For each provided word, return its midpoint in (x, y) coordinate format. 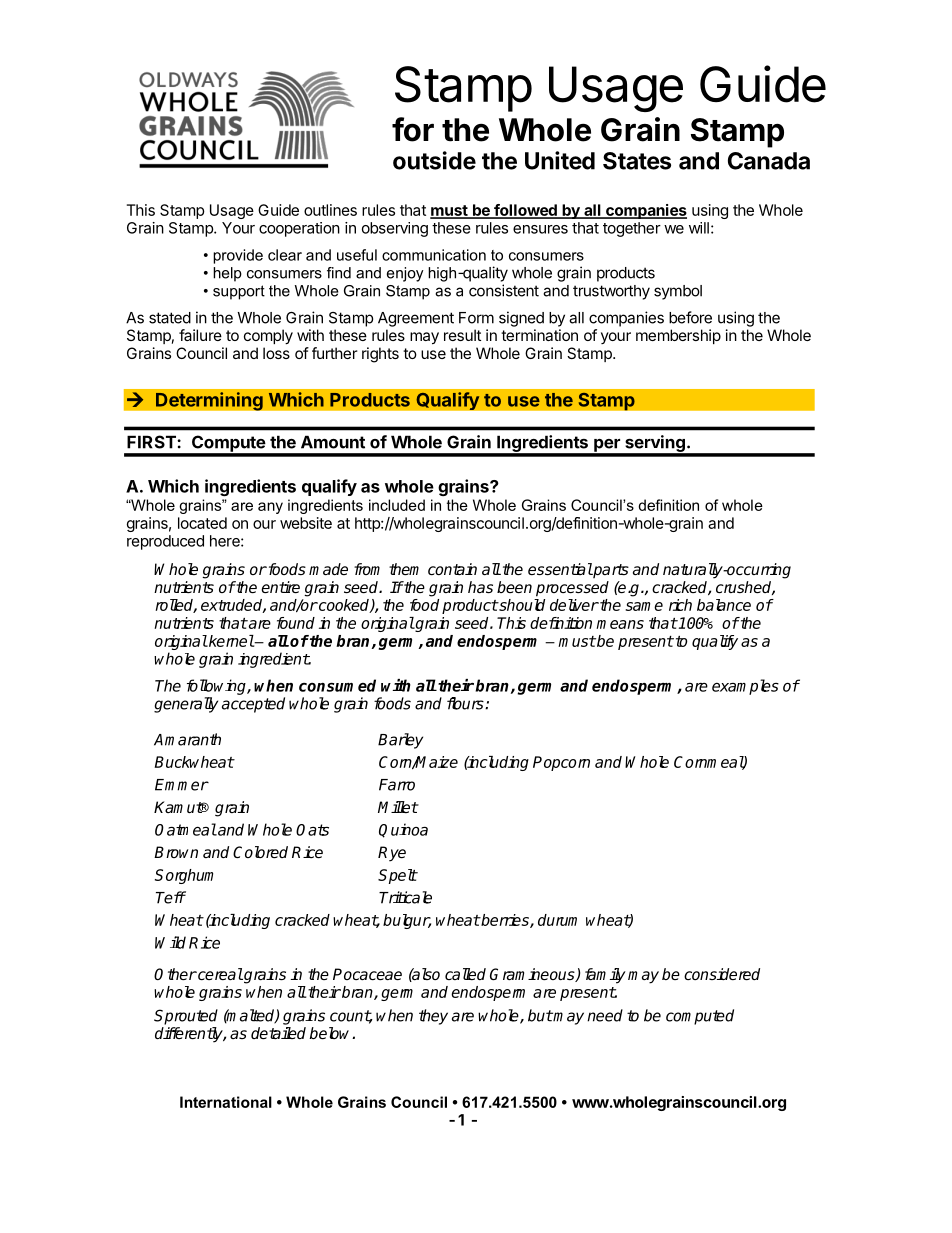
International (226, 1102)
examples (745, 687)
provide (238, 256)
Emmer (182, 785)
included (397, 505)
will (699, 228)
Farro (397, 785)
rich (680, 605)
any (270, 508)
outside (434, 160)
